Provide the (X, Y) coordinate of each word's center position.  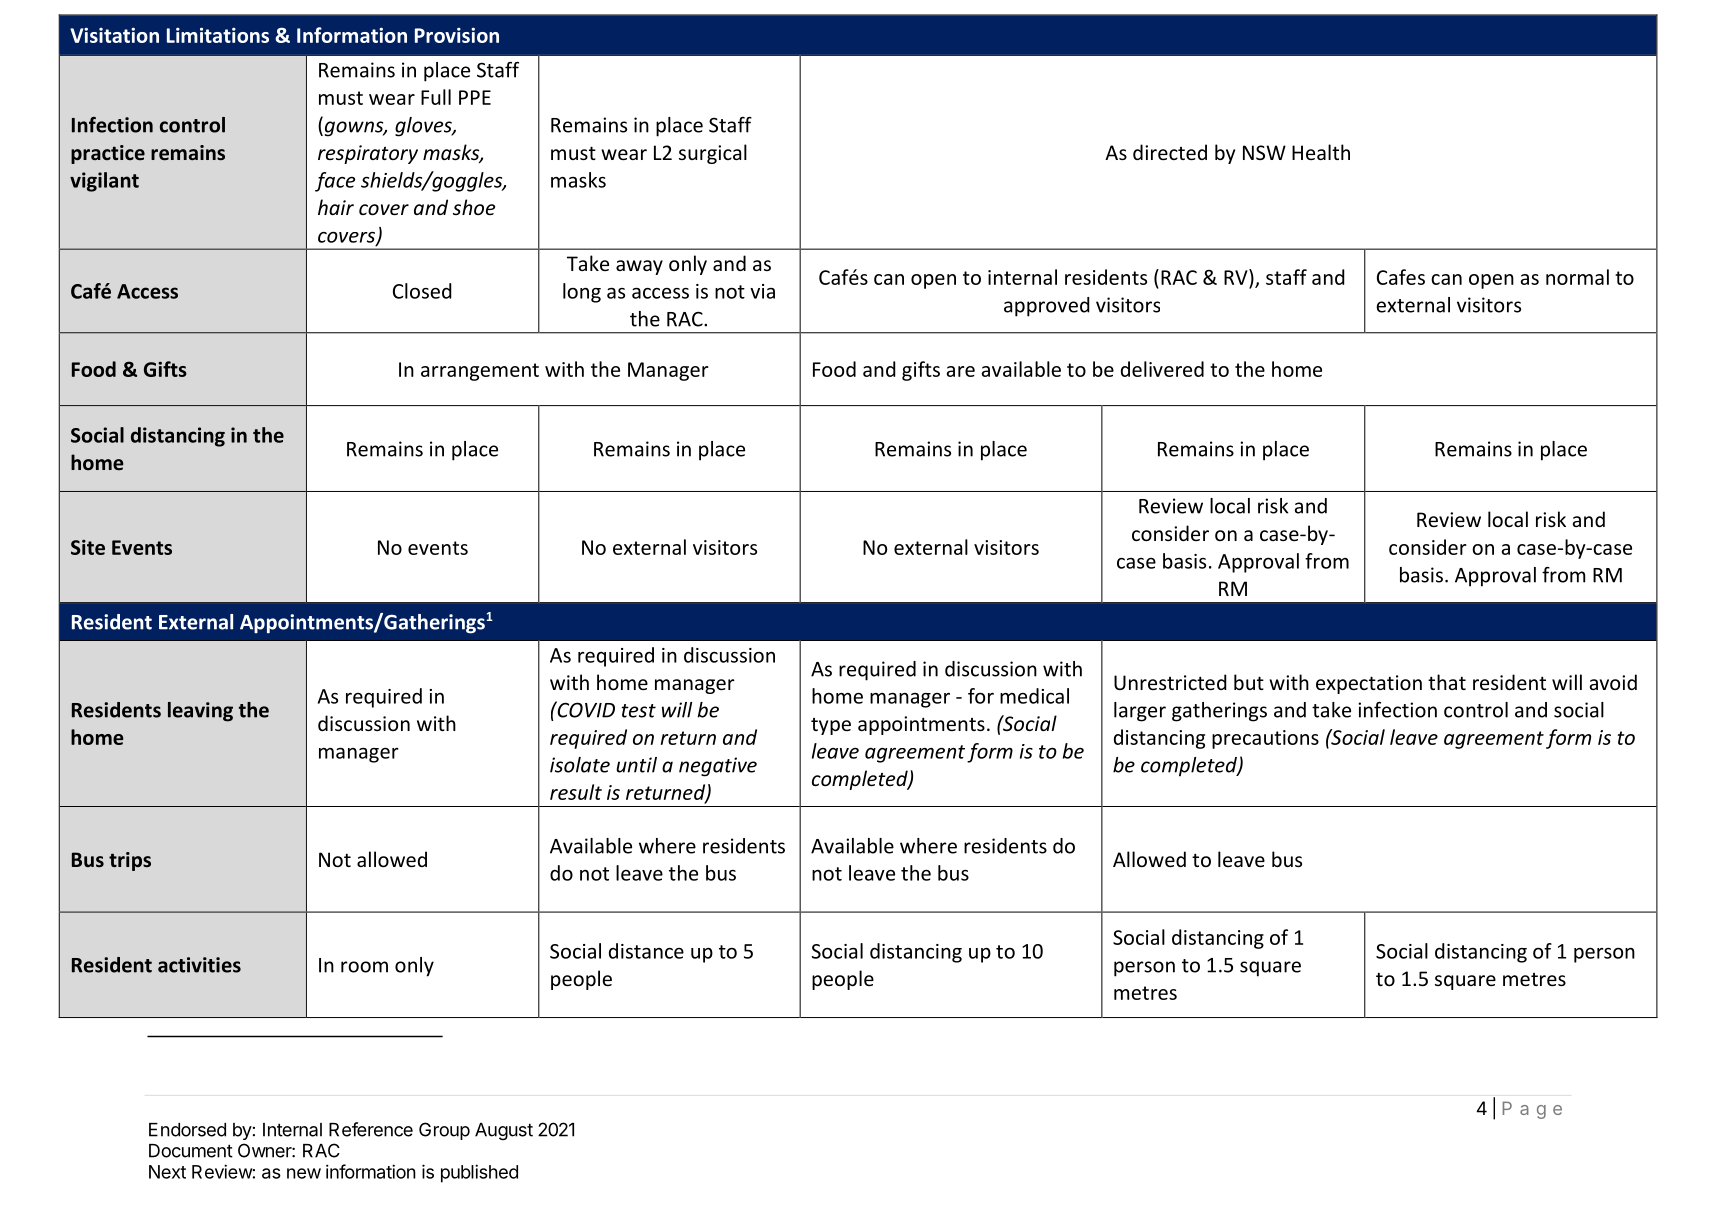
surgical (713, 154)
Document (191, 1151)
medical (1034, 696)
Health (1321, 152)
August (504, 1131)
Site (88, 547)
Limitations (218, 35)
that (1447, 682)
